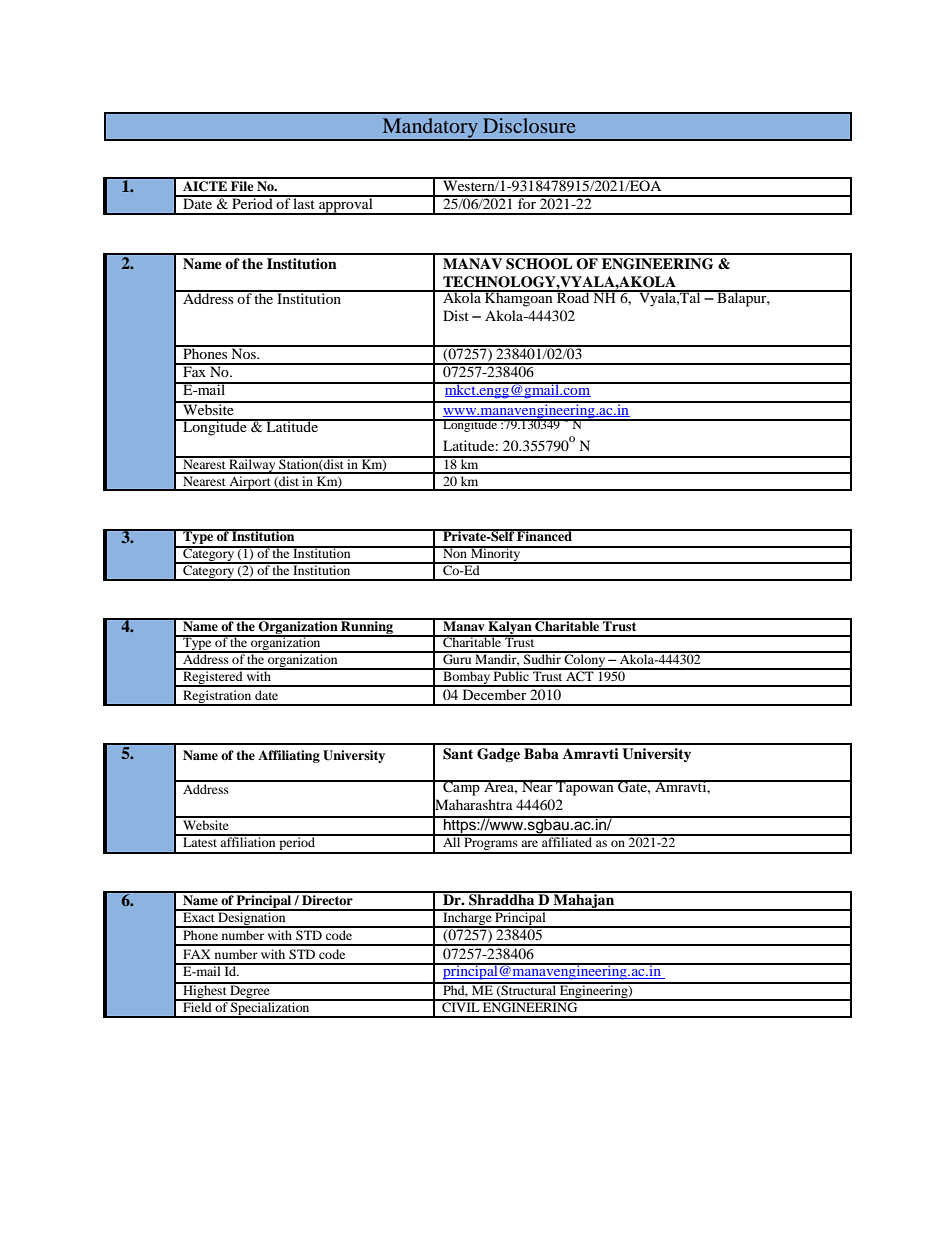 This document has height=1233, width=952. Describe the element at coordinates (243, 352) in the document. I see `Nos` at that location.
